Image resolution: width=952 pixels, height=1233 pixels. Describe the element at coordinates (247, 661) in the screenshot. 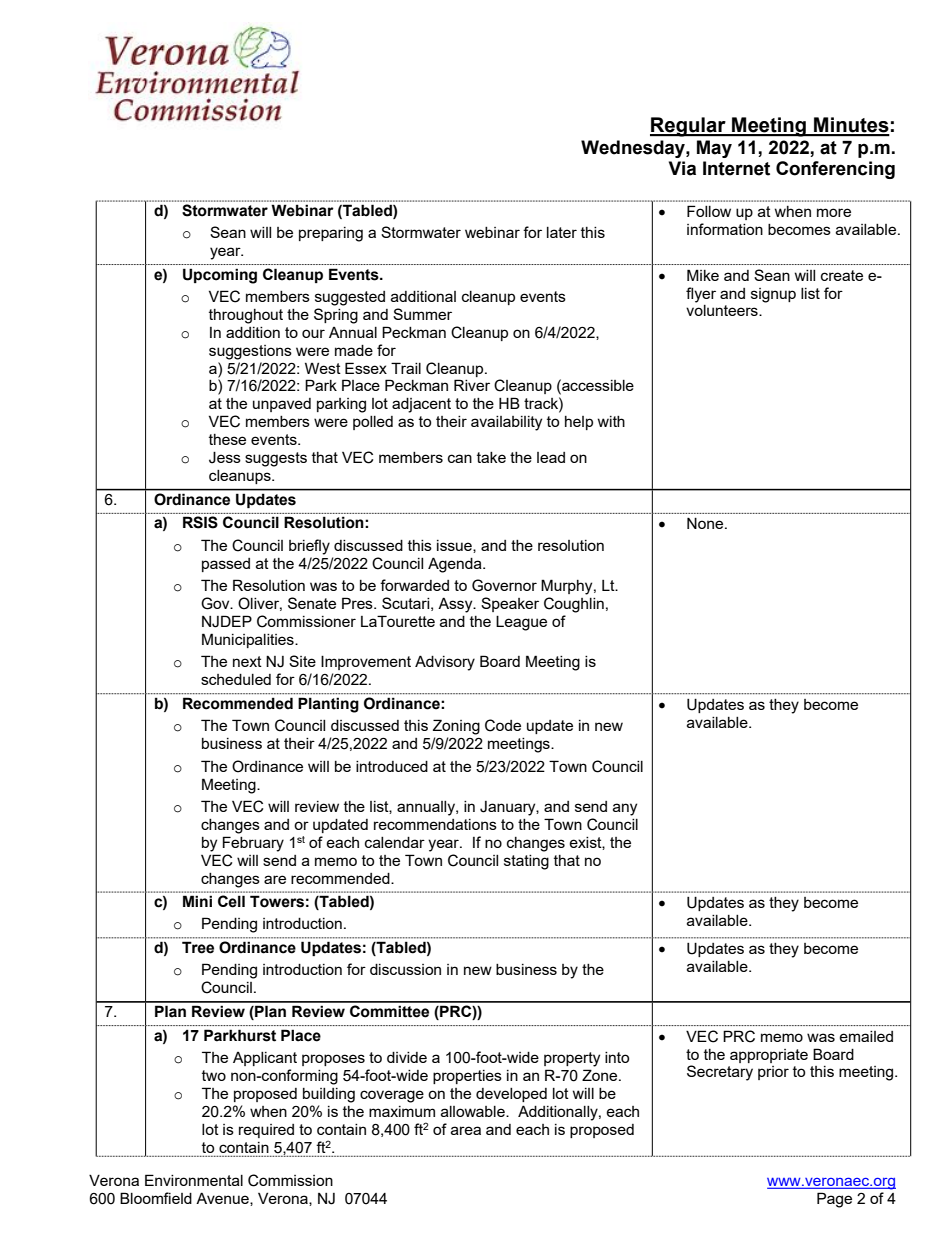

I see `next` at that location.
